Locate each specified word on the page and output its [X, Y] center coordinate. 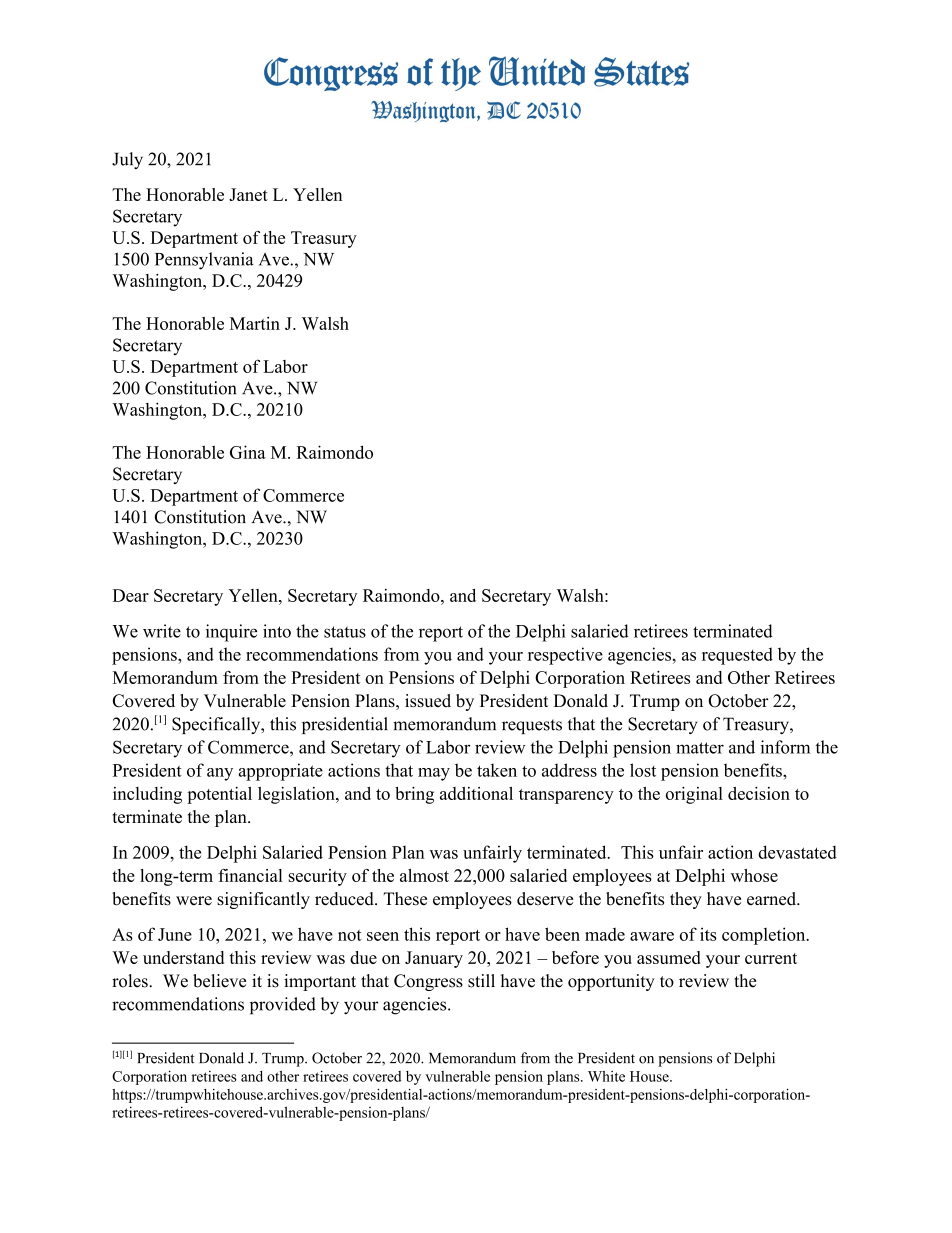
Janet [248, 194]
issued [428, 701]
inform [785, 747]
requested [737, 656]
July [127, 160]
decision [759, 793]
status [345, 632]
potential [219, 795]
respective [565, 656]
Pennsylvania [204, 261]
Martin [255, 323]
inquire [231, 633]
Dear [131, 595]
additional [476, 793]
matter [700, 748]
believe [219, 981]
